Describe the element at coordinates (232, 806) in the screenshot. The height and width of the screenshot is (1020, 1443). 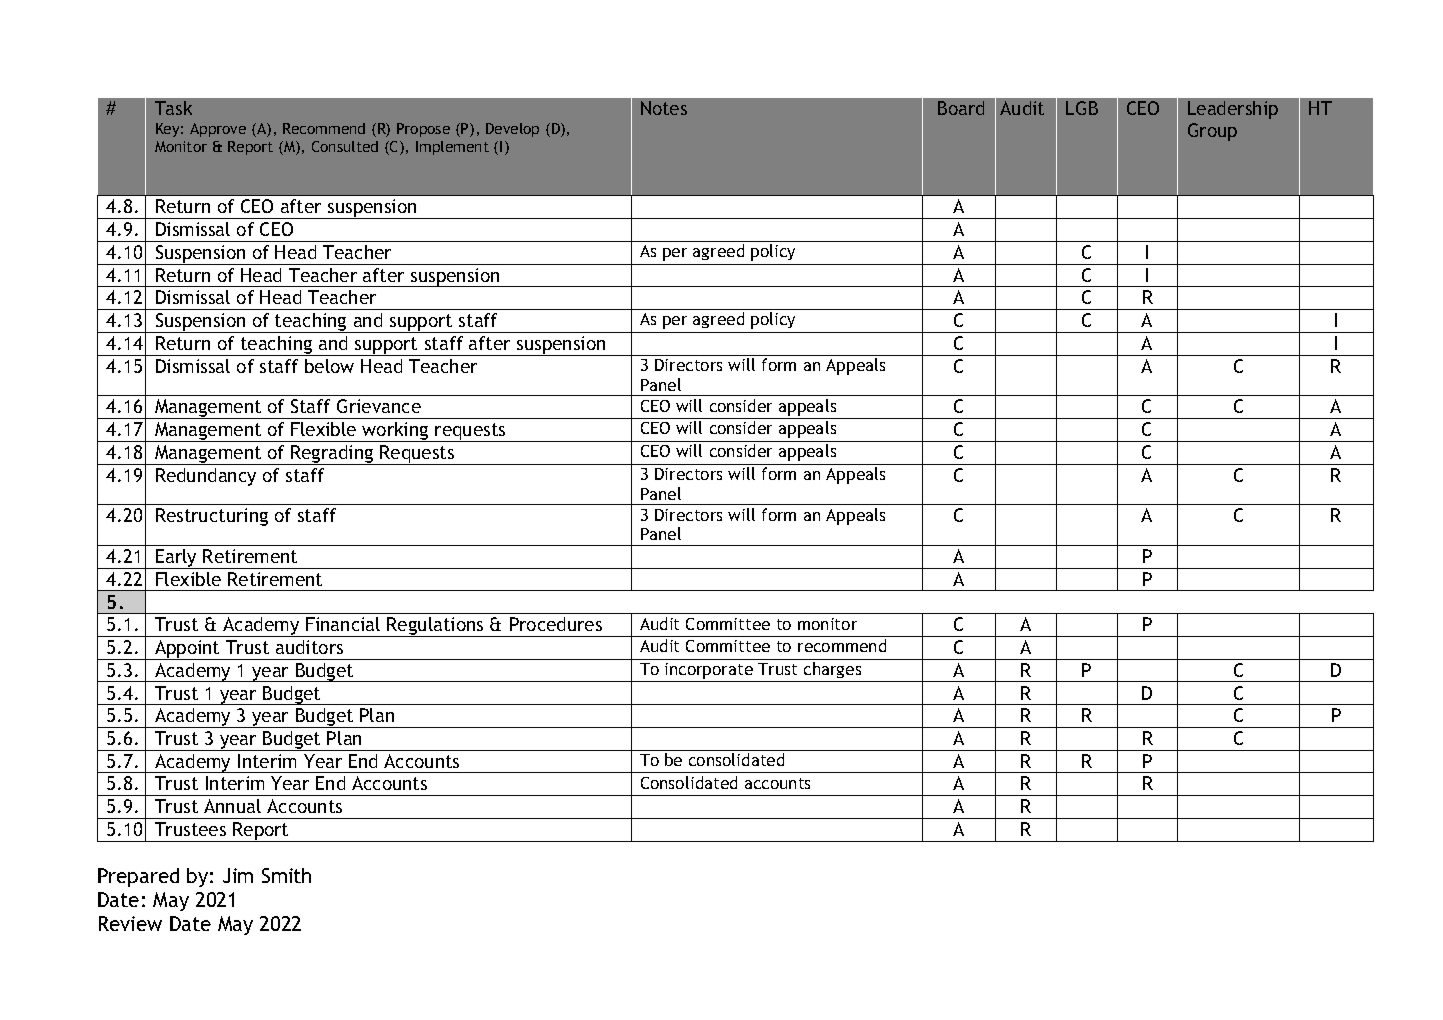
I see `Annual` at that location.
